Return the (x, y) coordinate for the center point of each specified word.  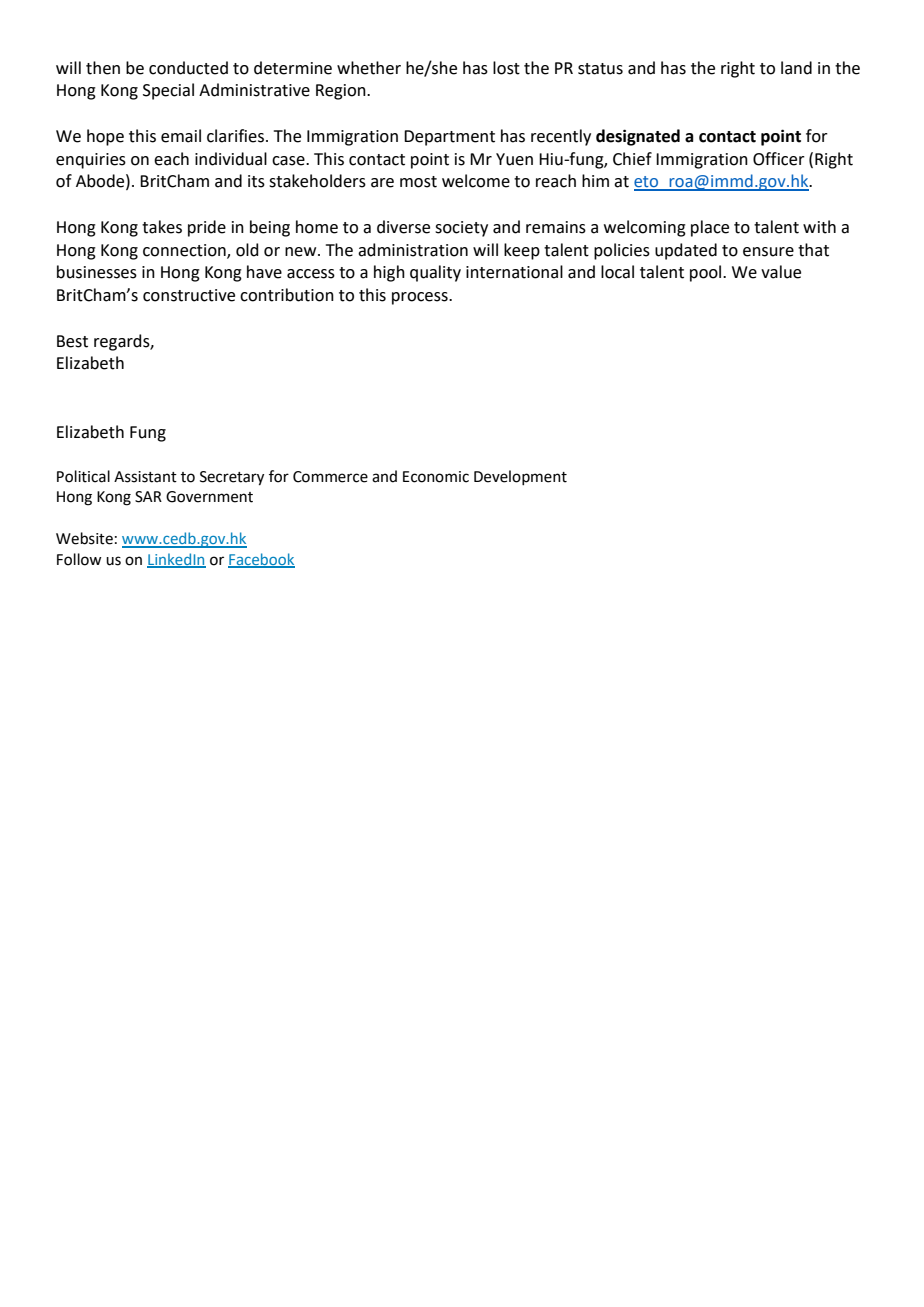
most (418, 182)
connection (185, 251)
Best (72, 341)
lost (506, 68)
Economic (436, 477)
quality (435, 273)
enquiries (91, 161)
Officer (779, 159)
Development (520, 477)
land (796, 68)
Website (84, 538)
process (421, 298)
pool (707, 273)
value (781, 272)
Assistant (145, 477)
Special (168, 91)
